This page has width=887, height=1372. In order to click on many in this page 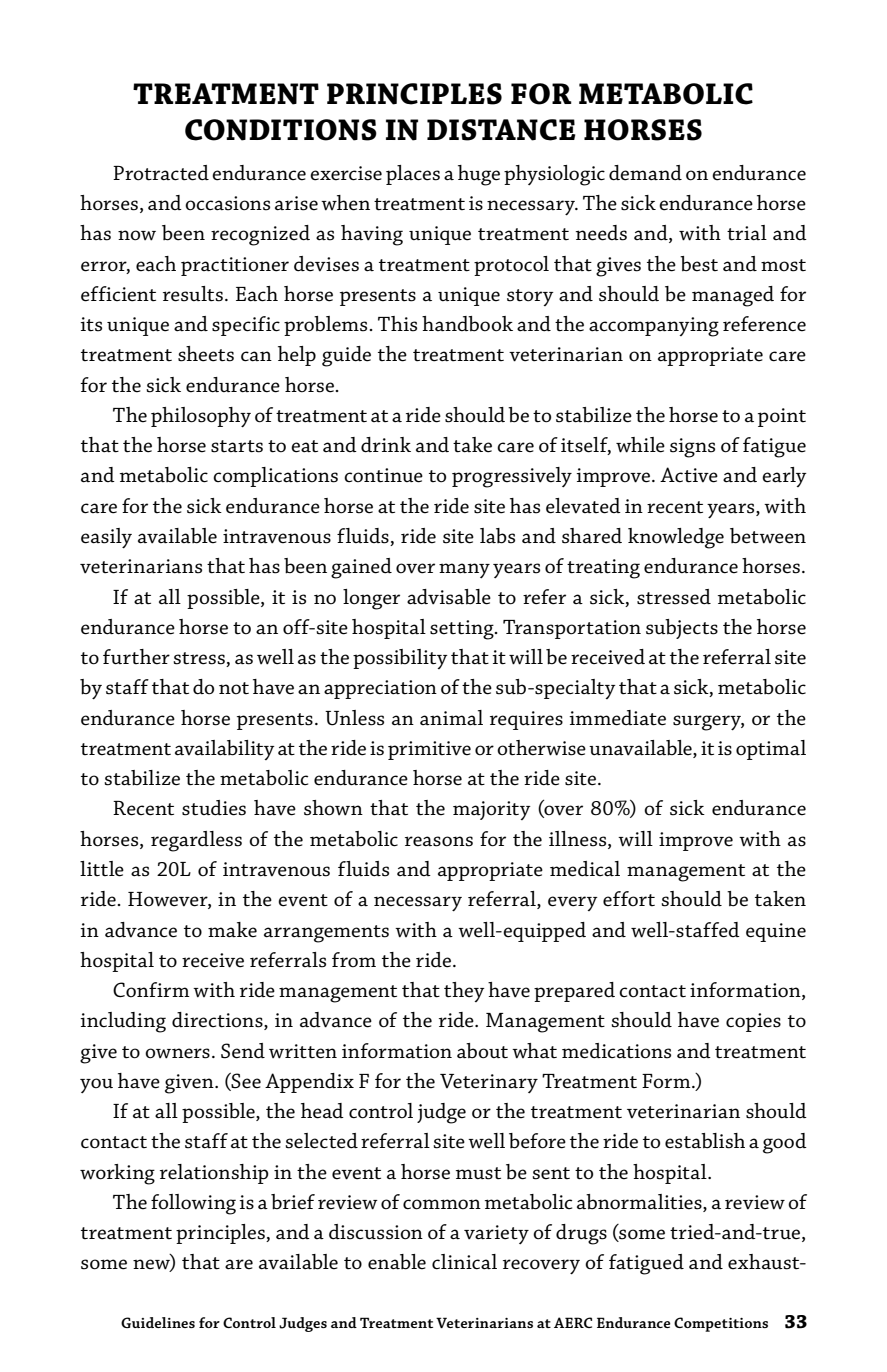, I will do `click(464, 570)`.
